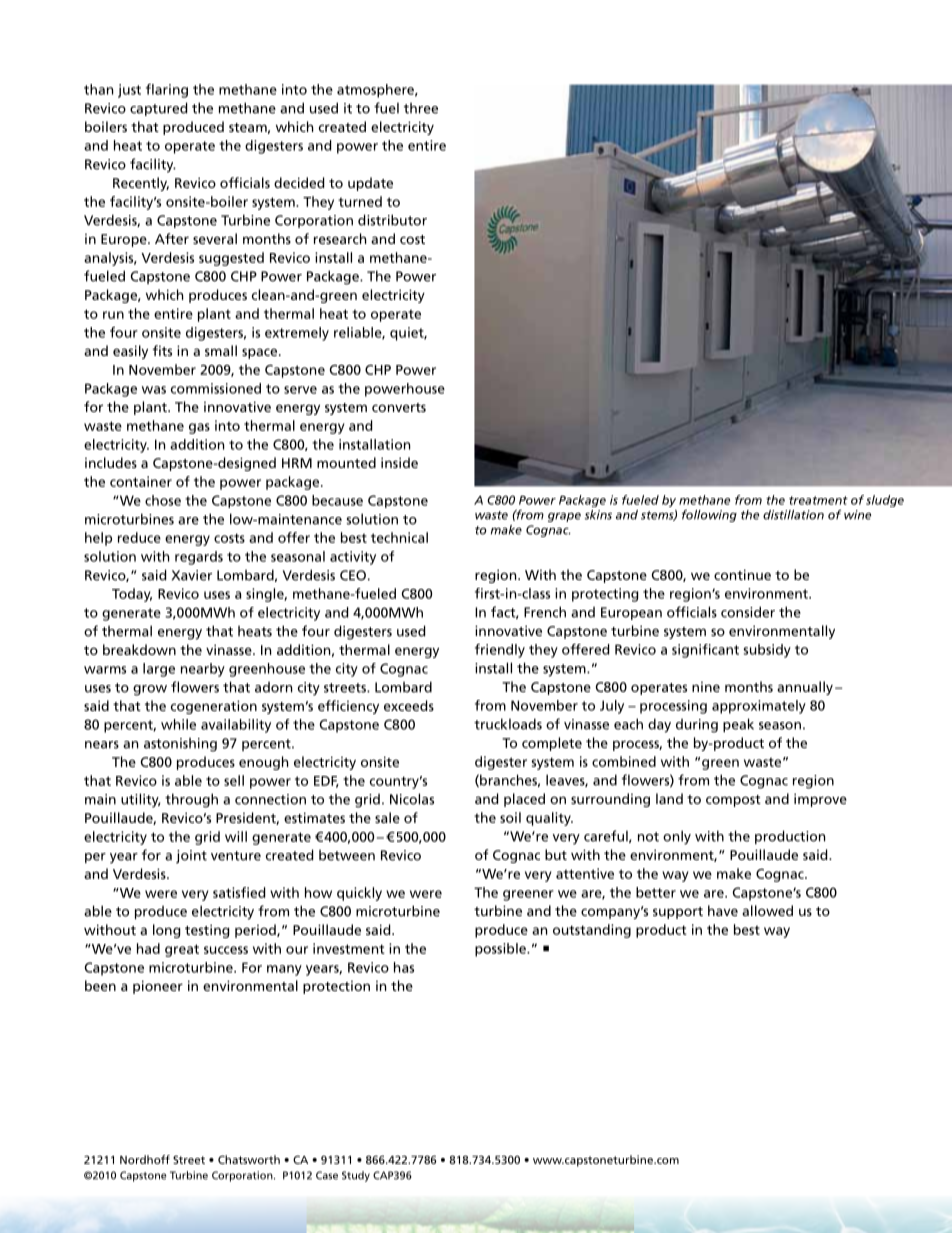 The height and width of the image is (1233, 952). I want to click on captured, so click(158, 109).
